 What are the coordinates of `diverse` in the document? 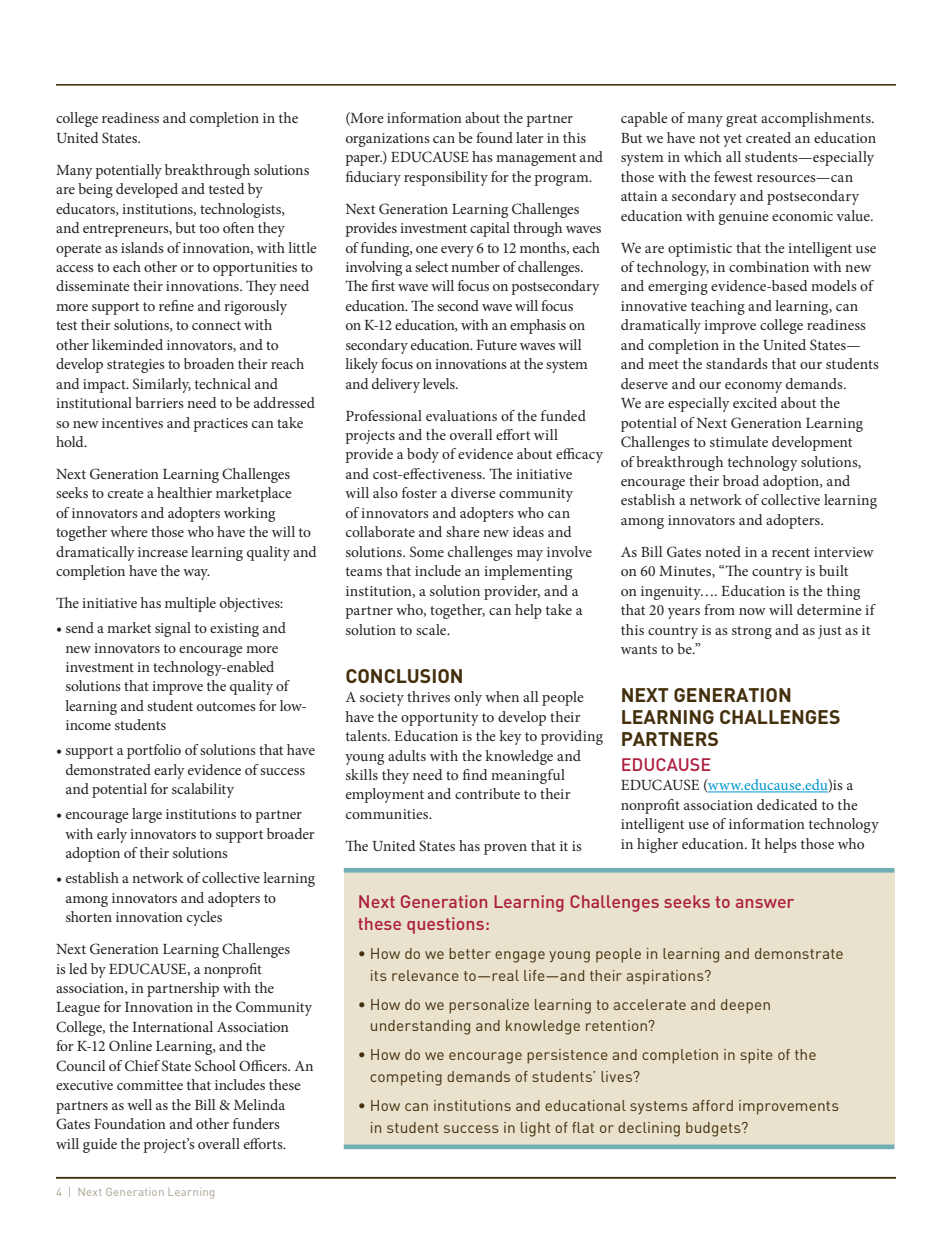 It's located at (473, 492).
